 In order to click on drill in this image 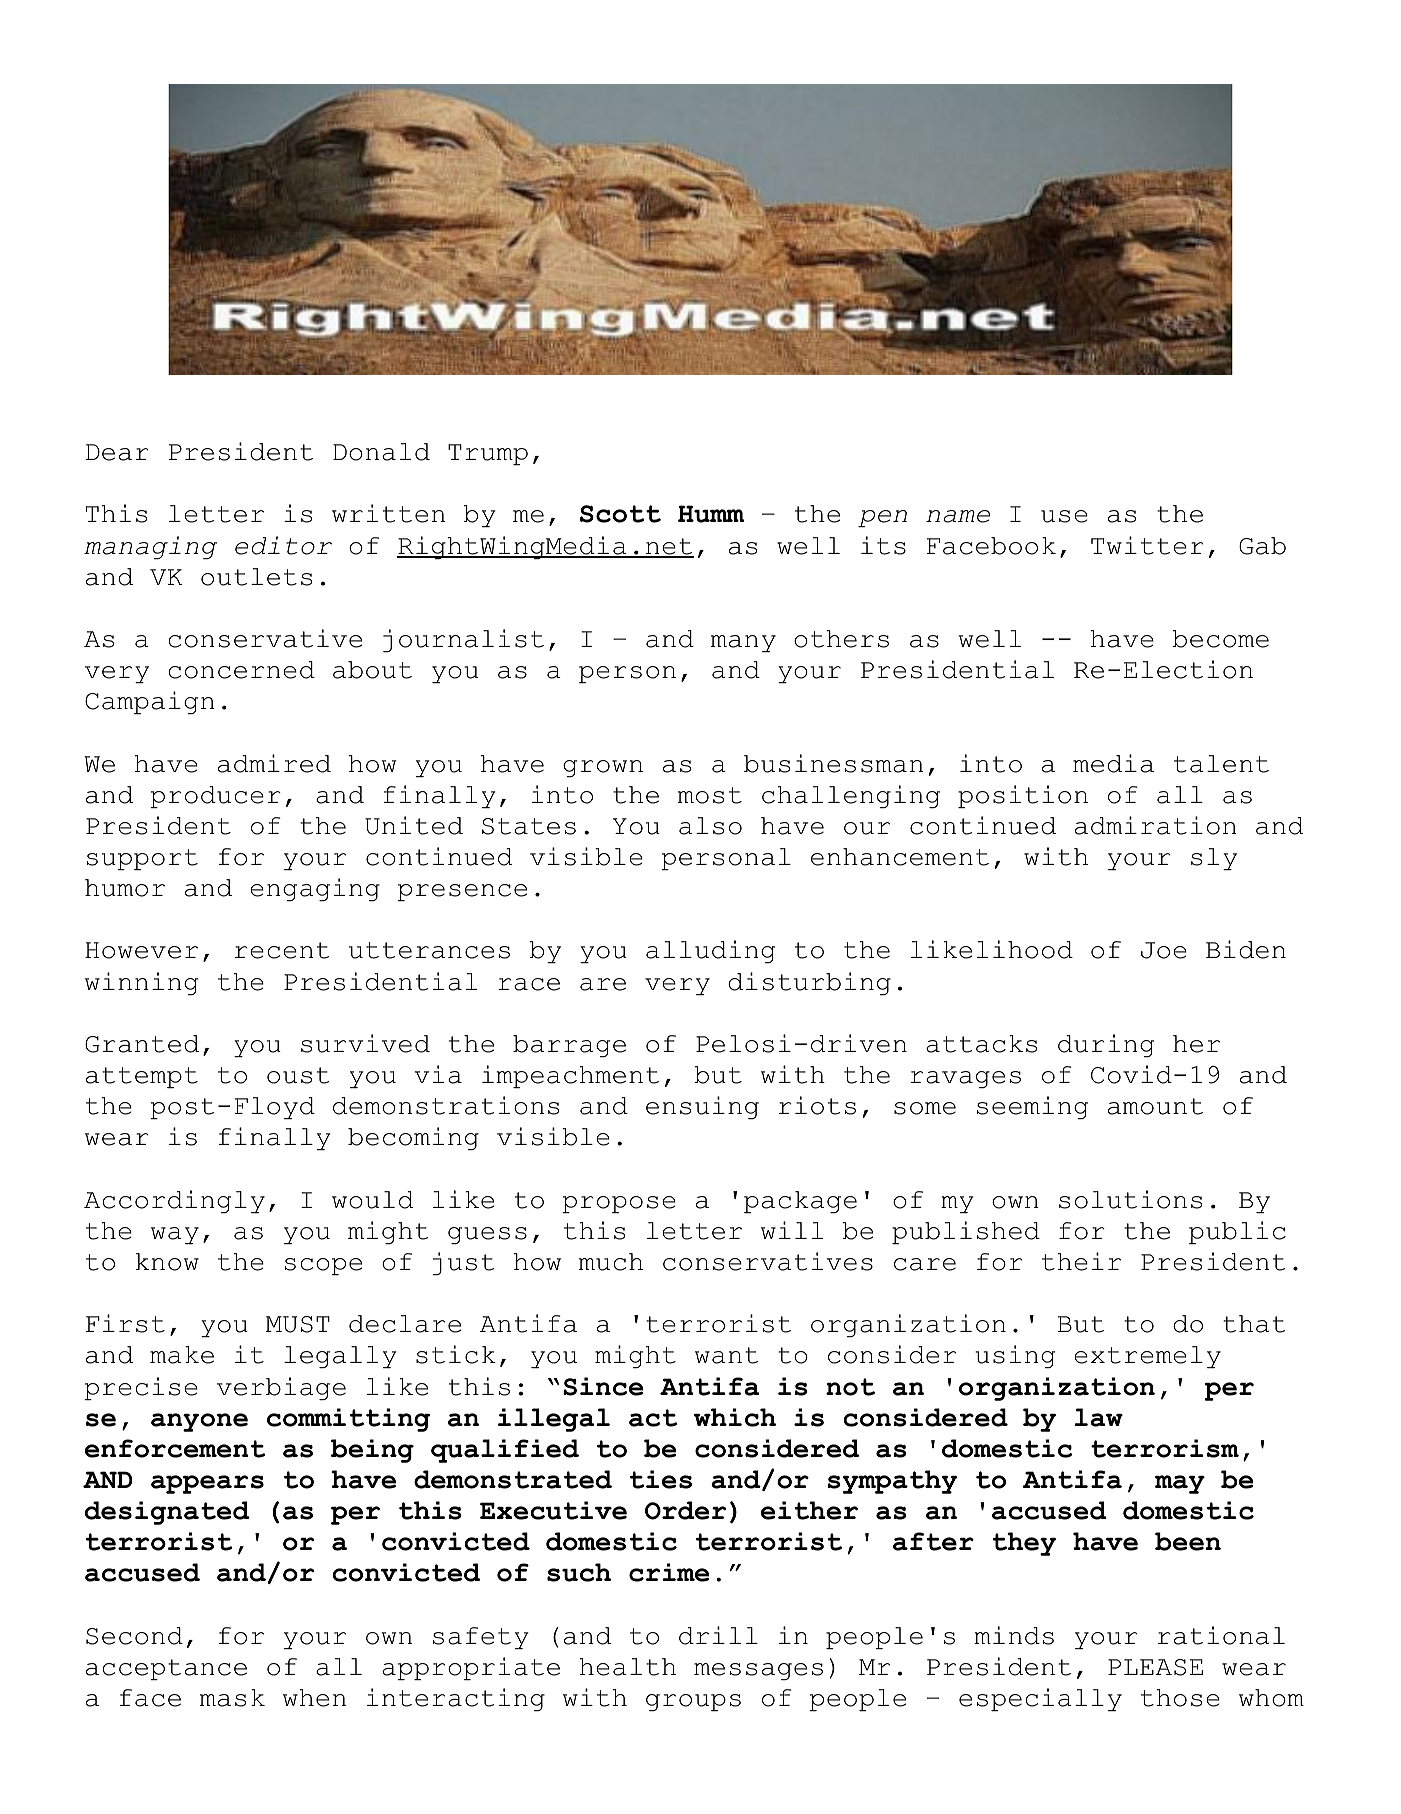, I will do `click(718, 1635)`.
